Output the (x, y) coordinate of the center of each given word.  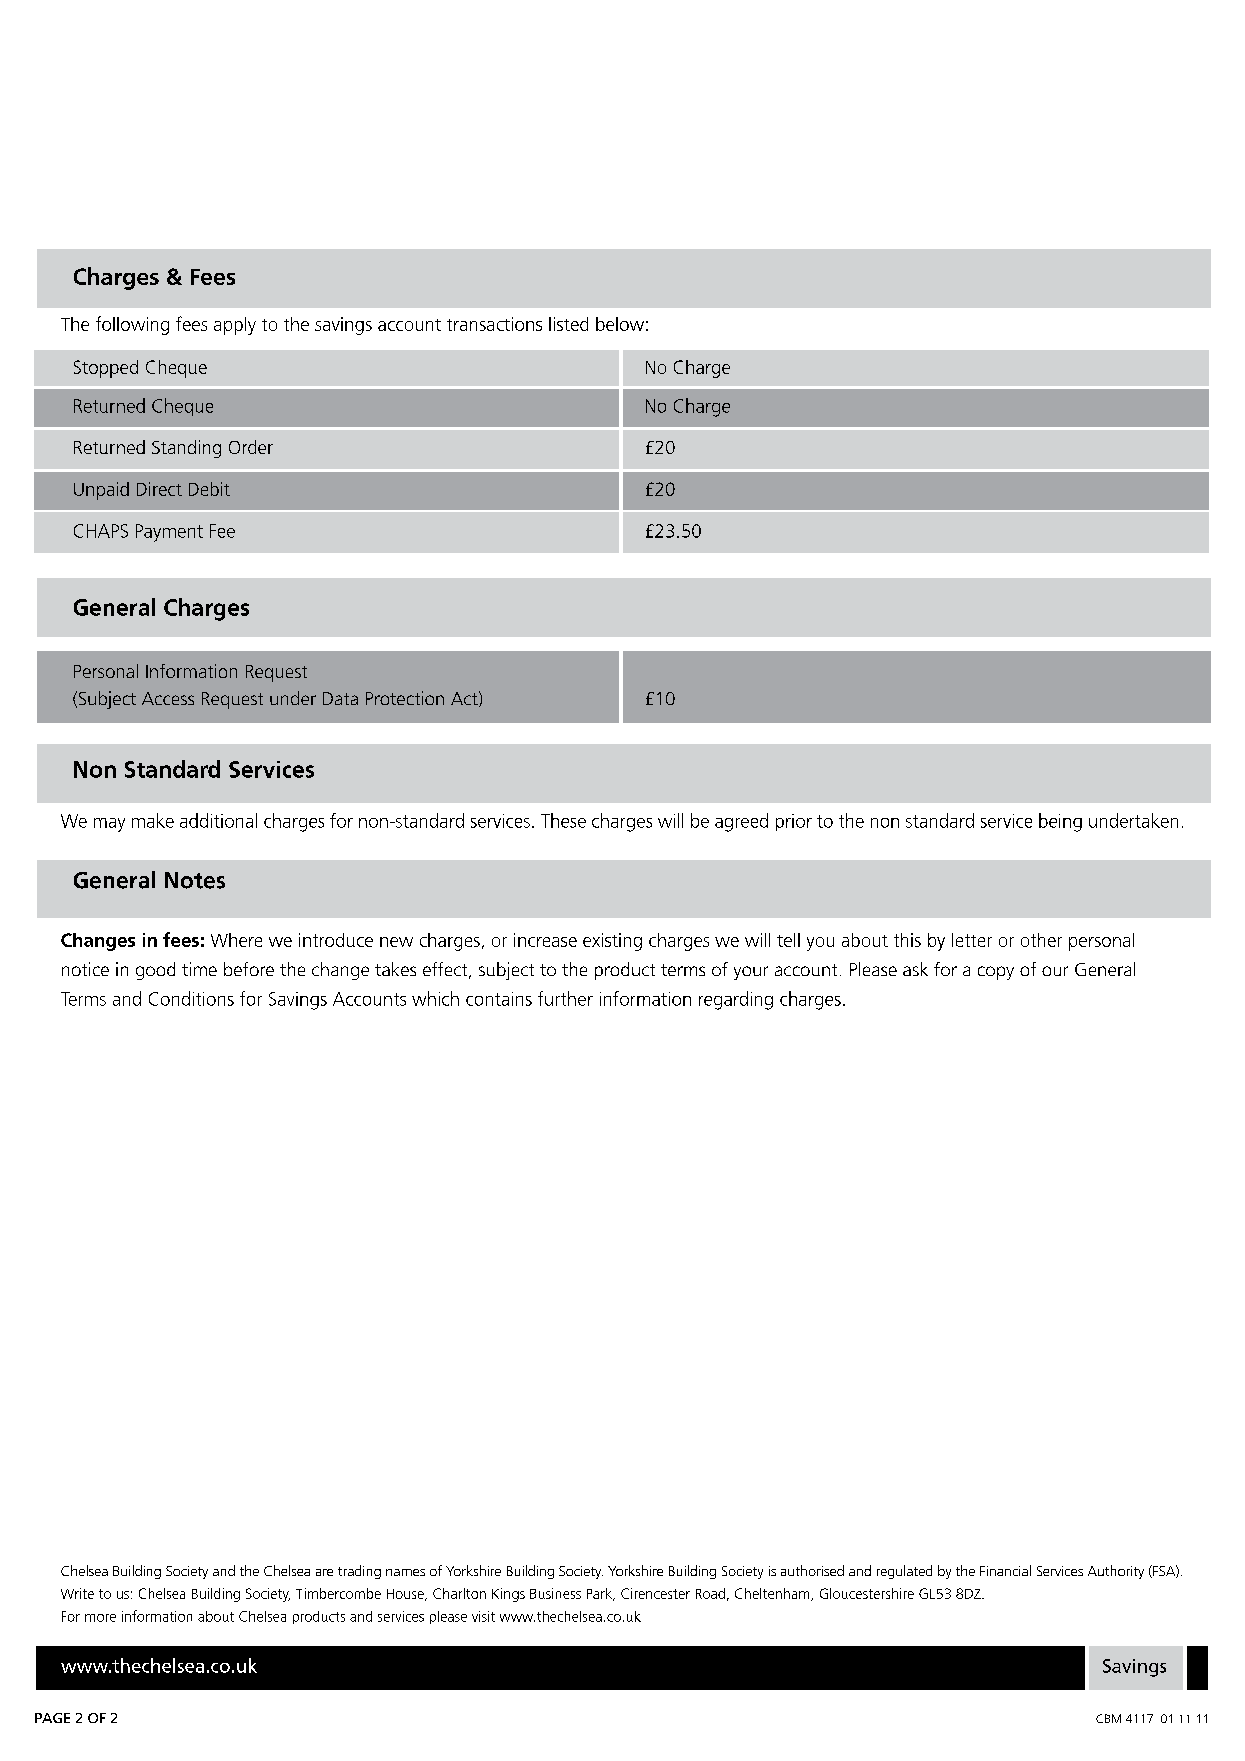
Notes (195, 880)
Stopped (106, 369)
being (1060, 822)
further (565, 998)
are (324, 1572)
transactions (494, 324)
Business (555, 1593)
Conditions (191, 998)
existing (612, 942)
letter (972, 940)
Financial (1005, 1570)
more (100, 1618)
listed (568, 324)
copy (996, 973)
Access (168, 698)
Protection (405, 698)
